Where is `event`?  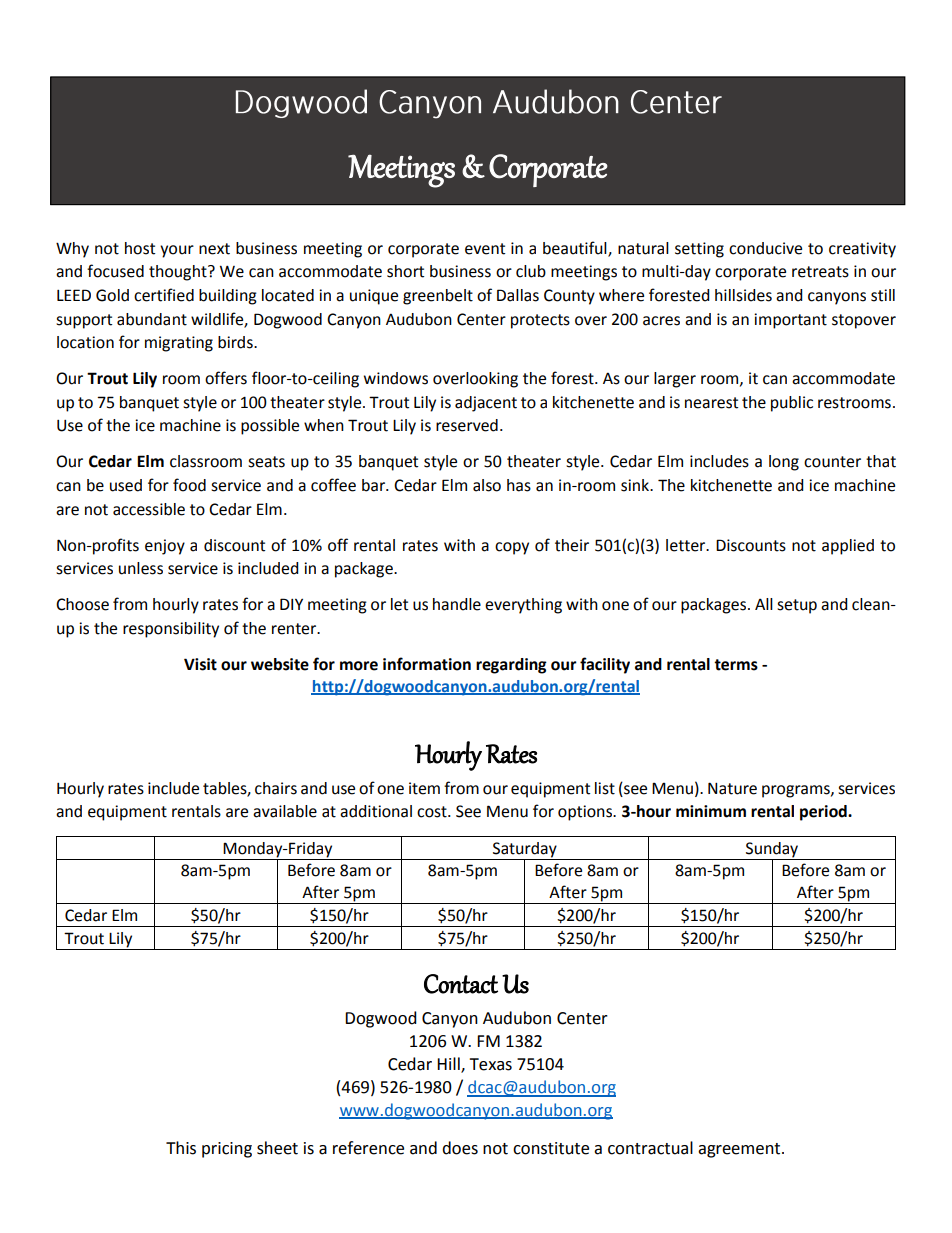 event is located at coordinates (485, 249).
